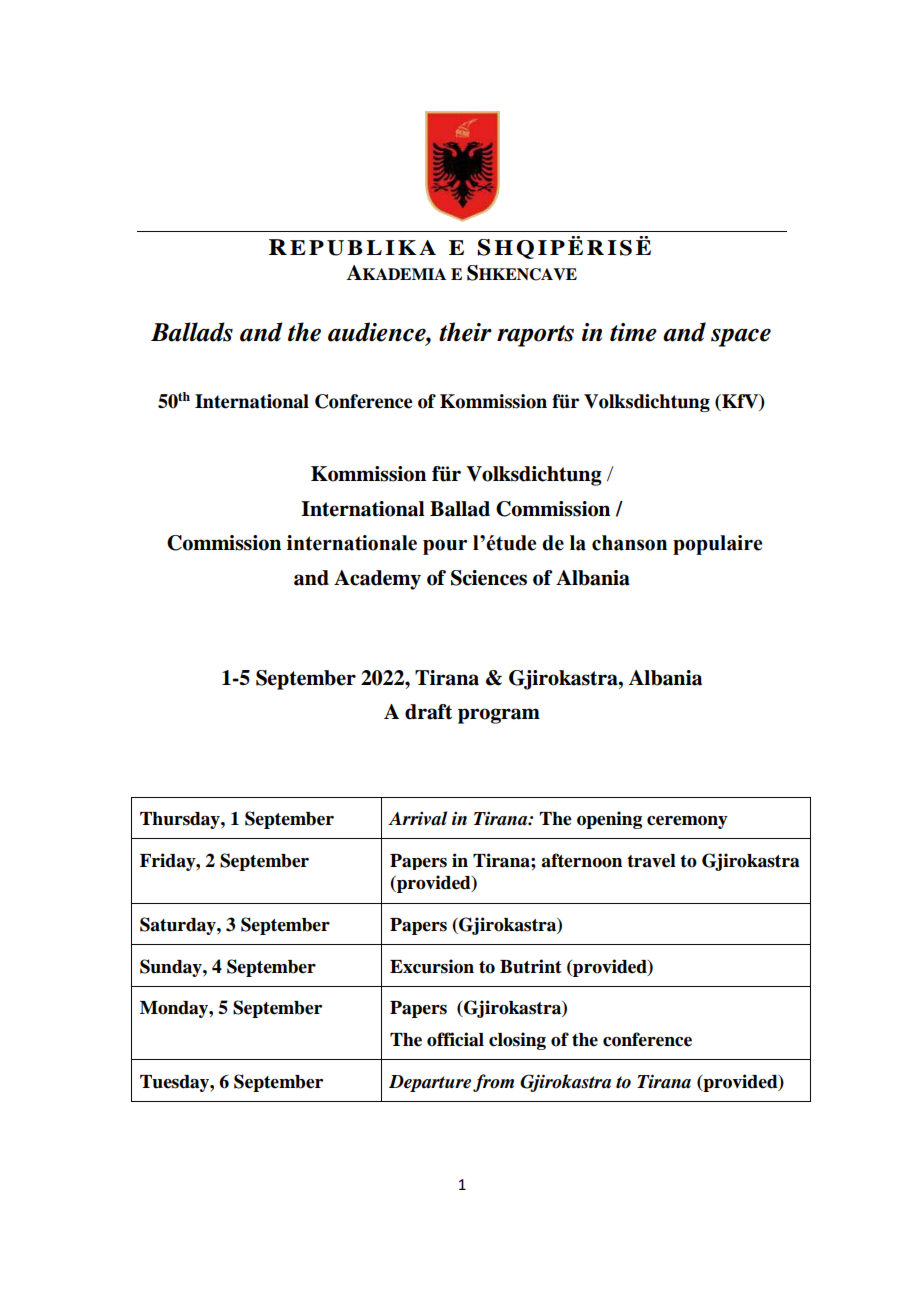  Describe the element at coordinates (609, 820) in the page. I see `opening` at that location.
